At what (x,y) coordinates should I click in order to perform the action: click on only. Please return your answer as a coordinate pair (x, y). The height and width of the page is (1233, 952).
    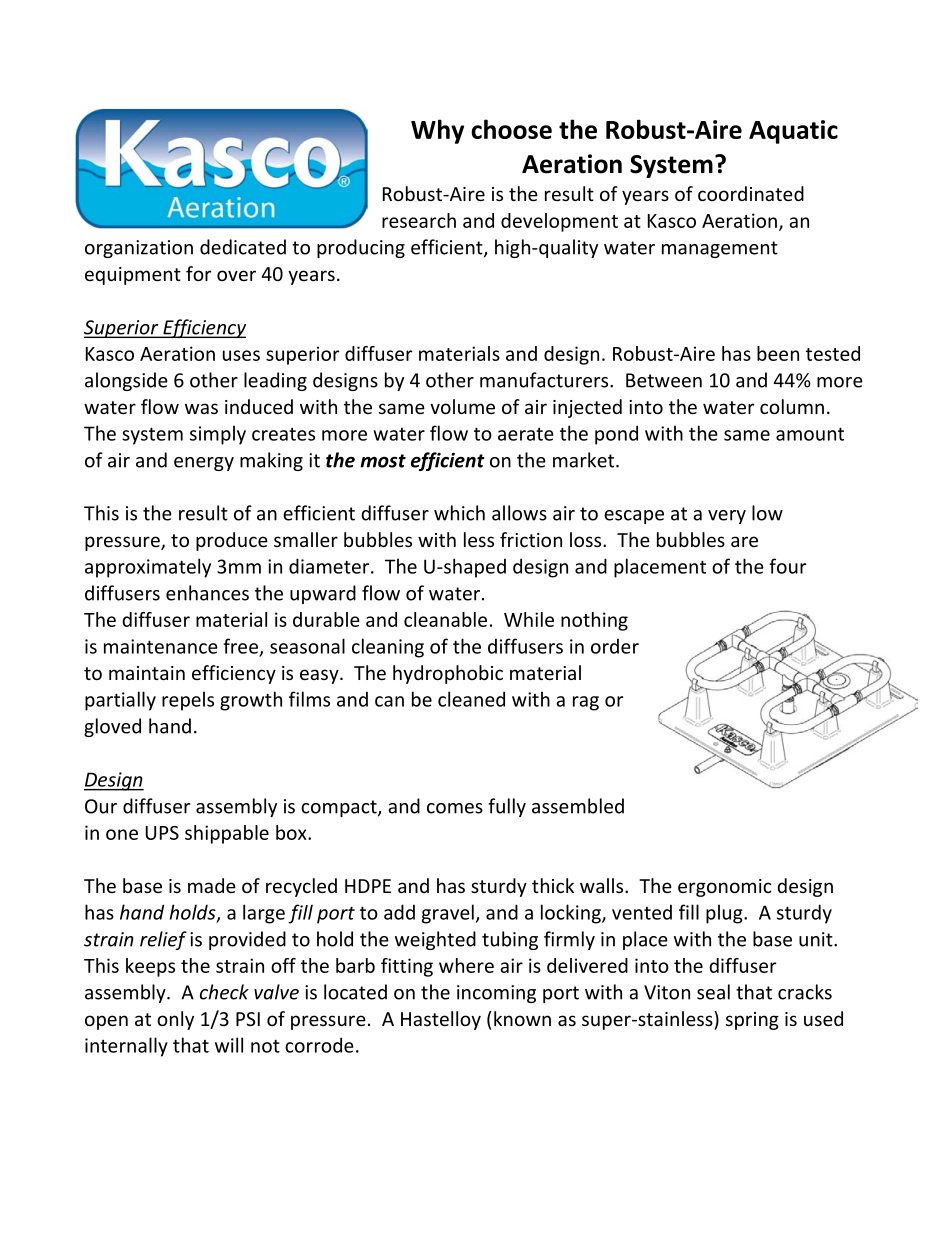
    Looking at the image, I should click on (175, 1020).
